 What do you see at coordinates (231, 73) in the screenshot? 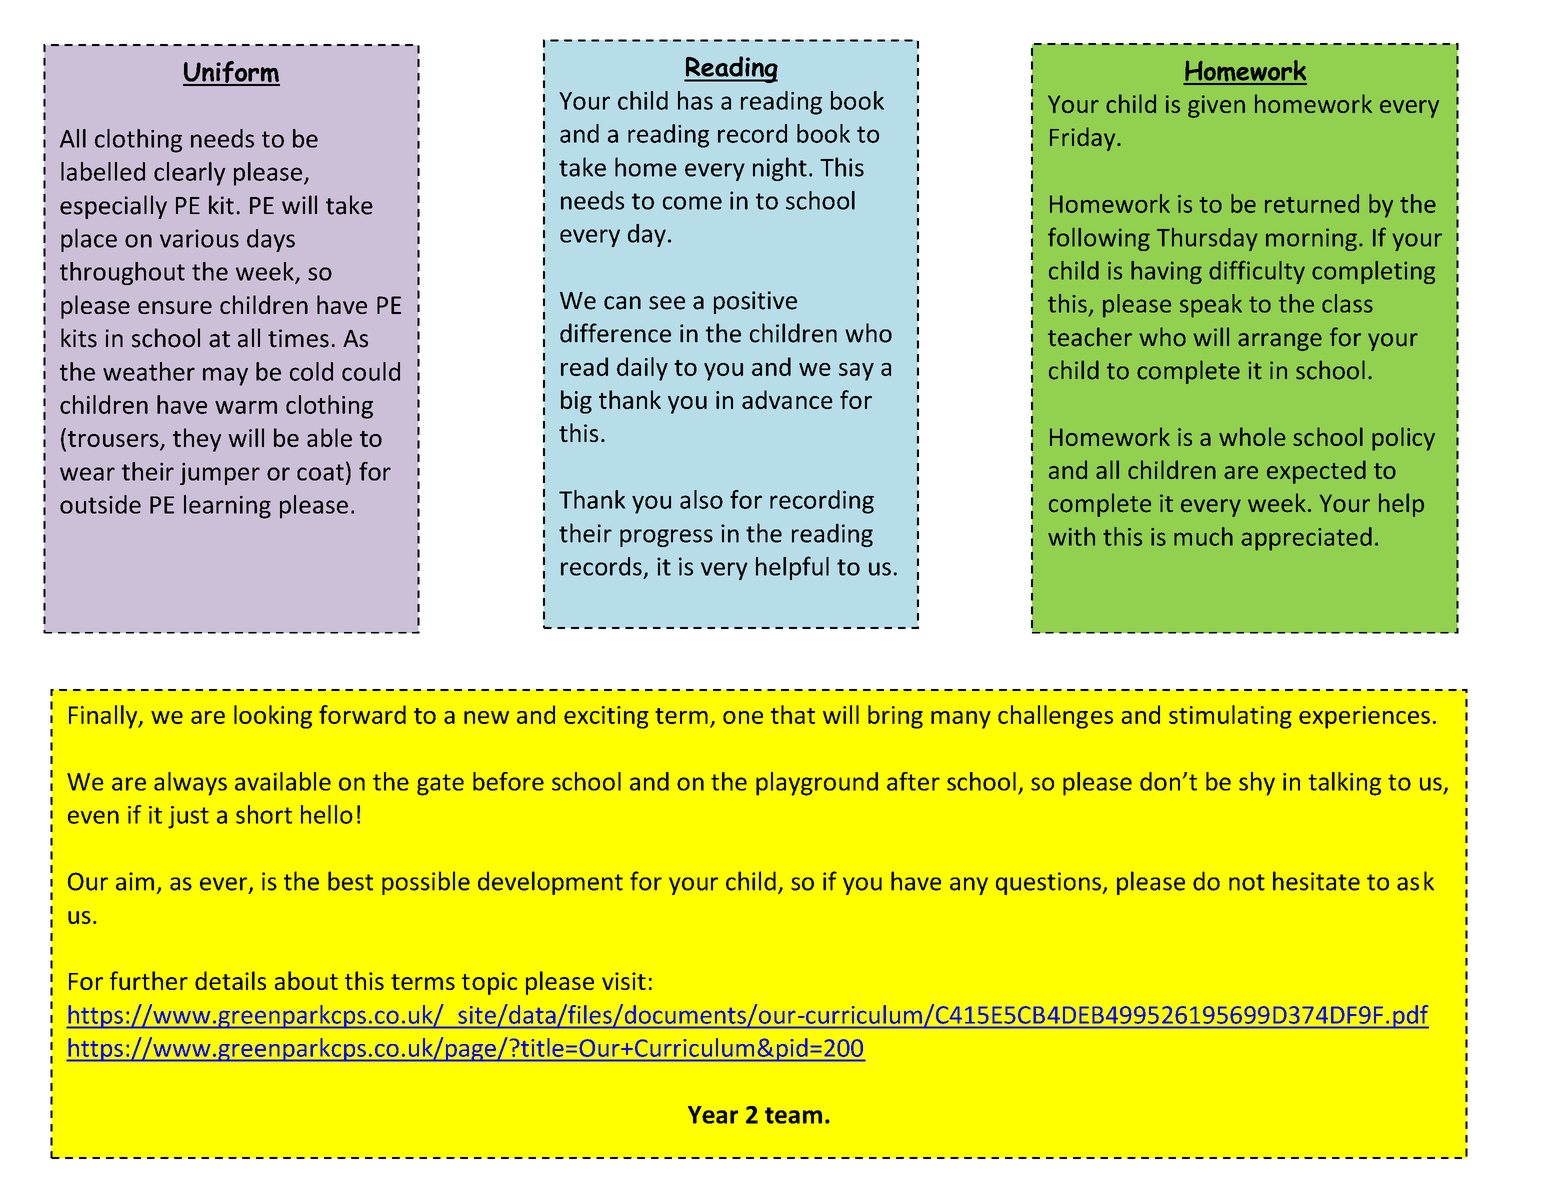
I see `Uniform` at bounding box center [231, 73].
